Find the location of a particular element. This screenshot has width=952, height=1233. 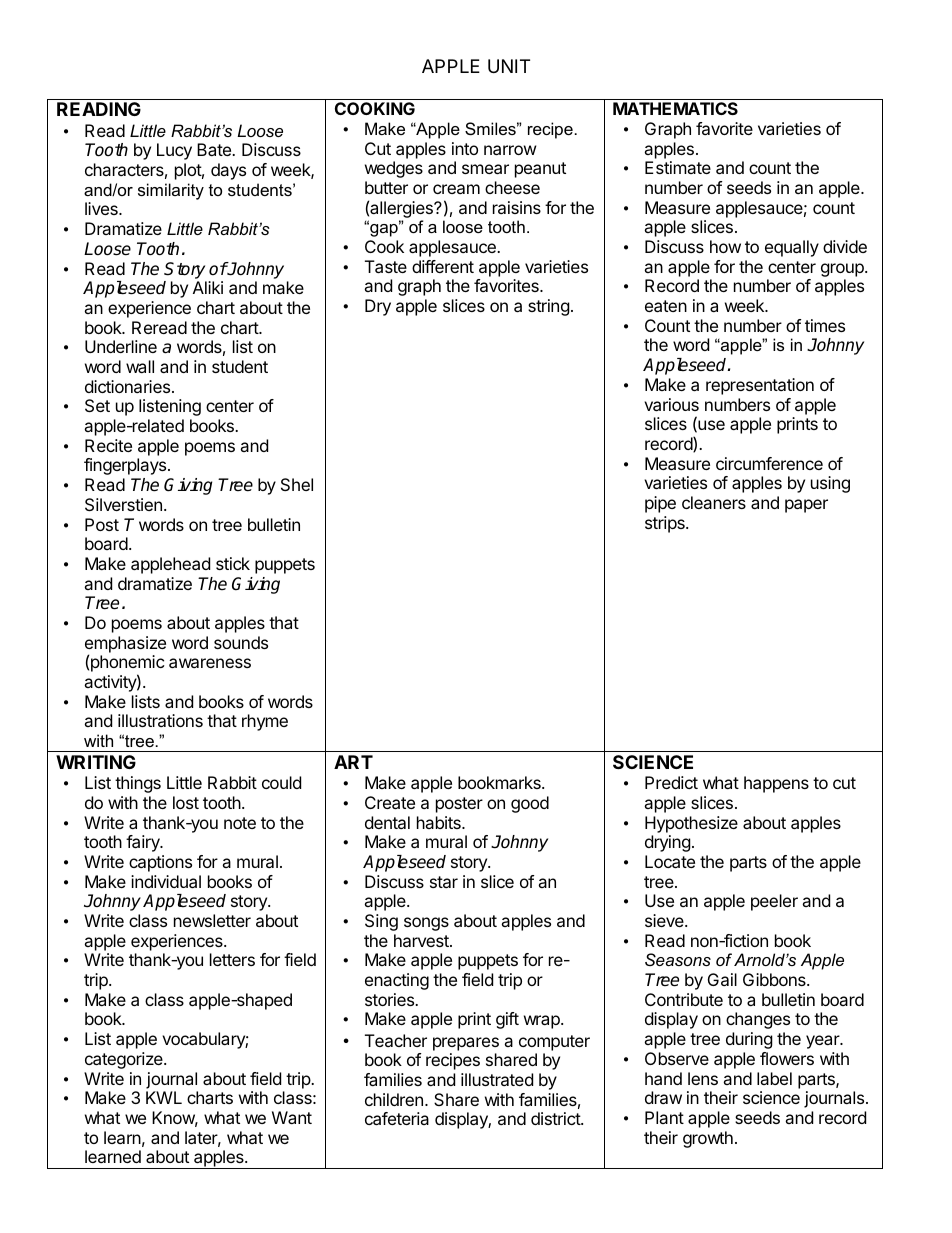

representation is located at coordinates (760, 386).
